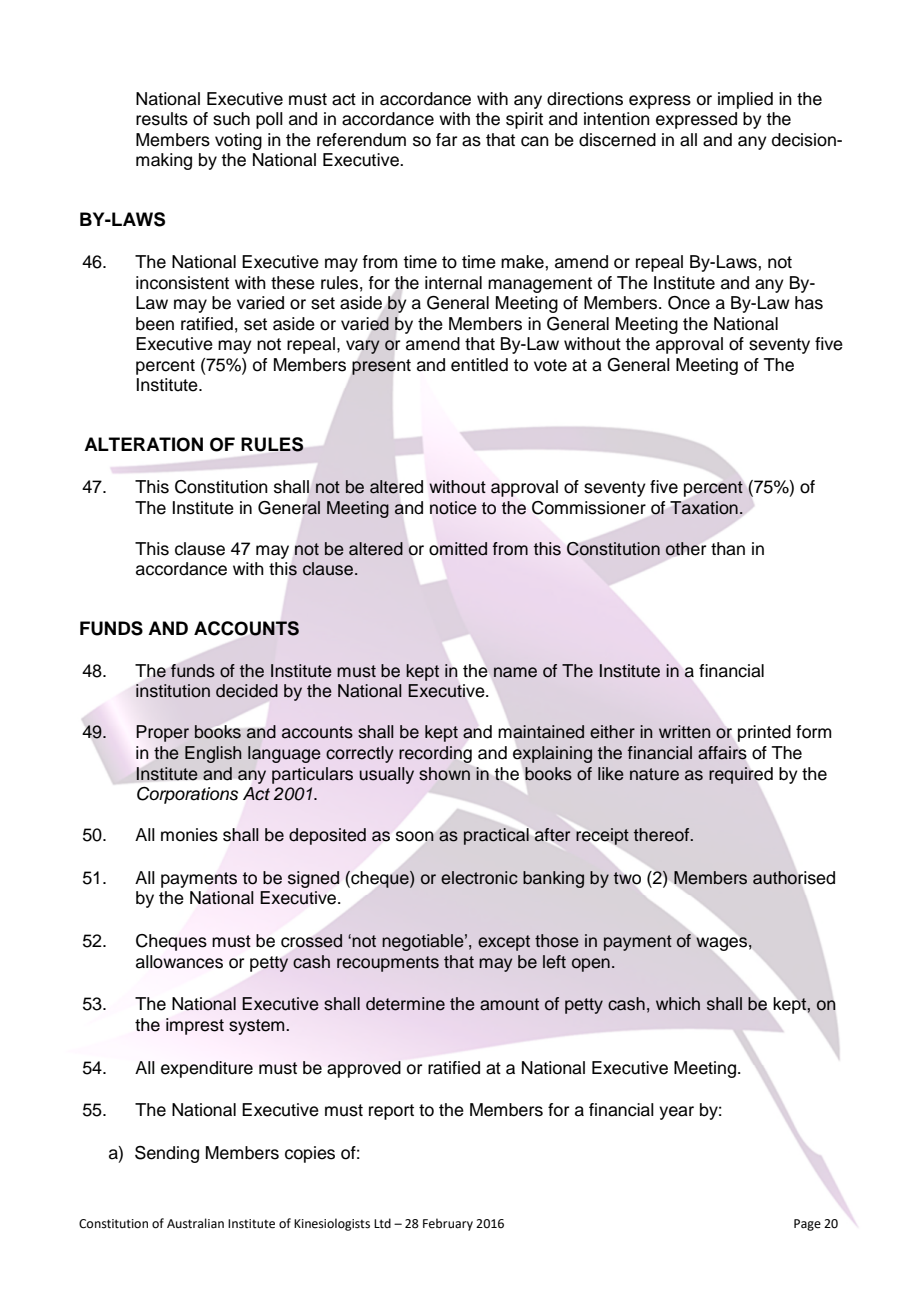  I want to click on omitted, so click(458, 549).
